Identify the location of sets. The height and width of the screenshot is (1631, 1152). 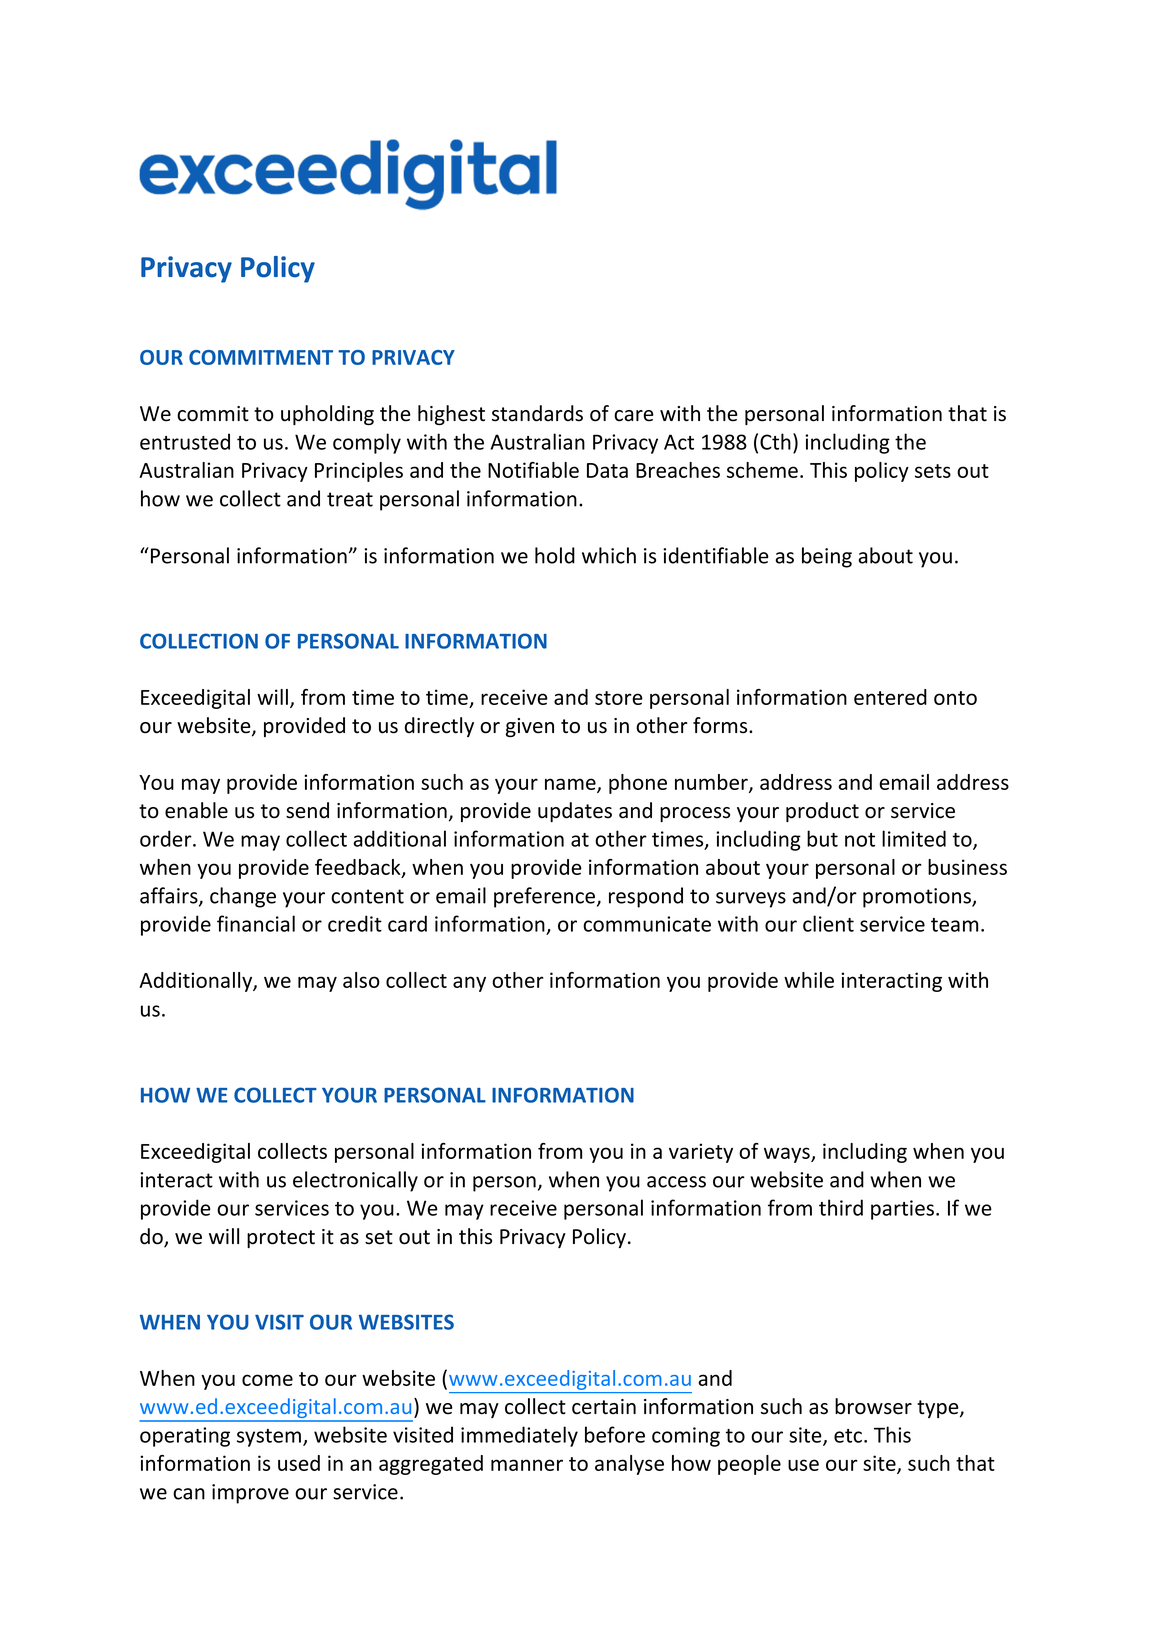
(933, 471).
